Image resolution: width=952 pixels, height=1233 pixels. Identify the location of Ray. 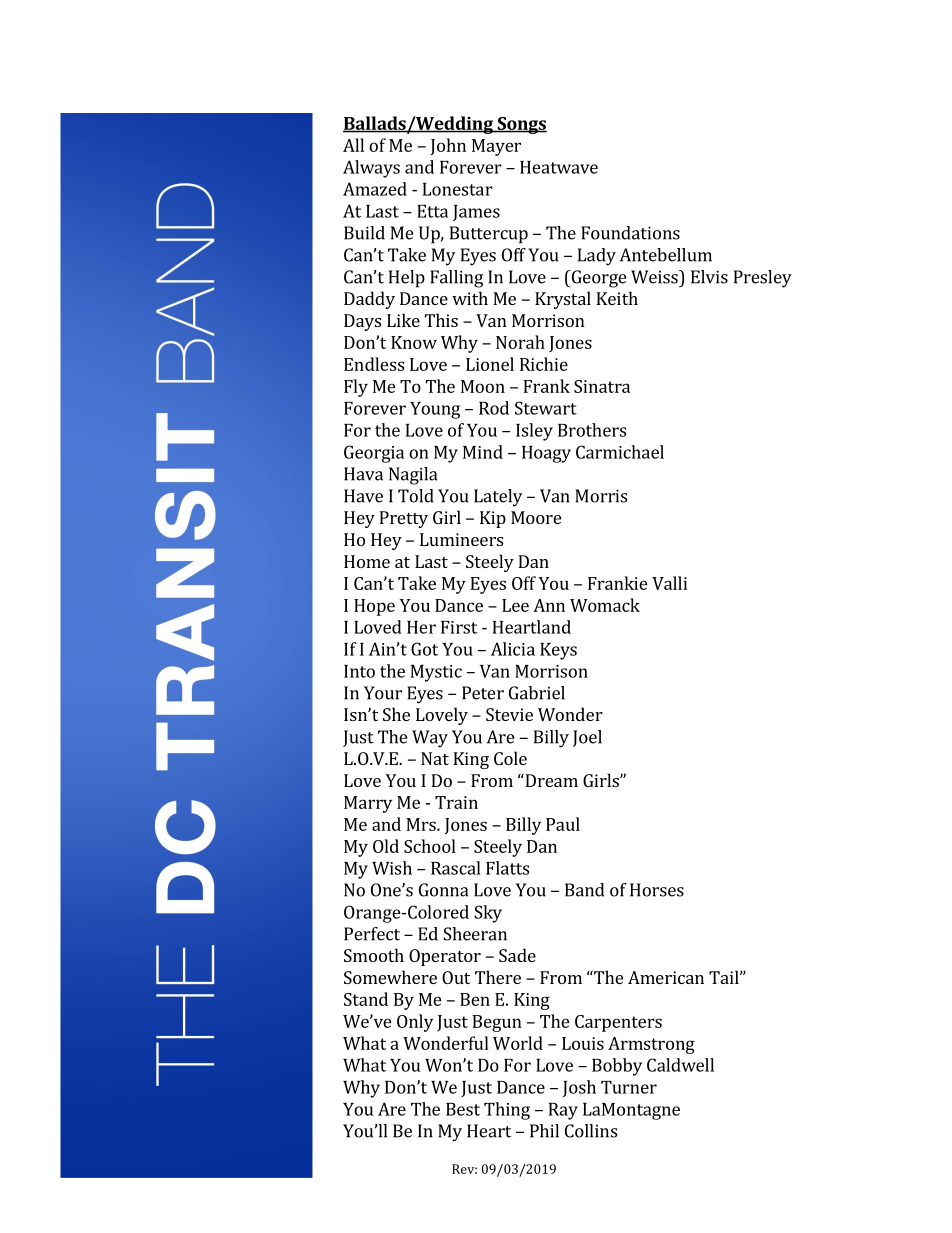
(563, 1111).
